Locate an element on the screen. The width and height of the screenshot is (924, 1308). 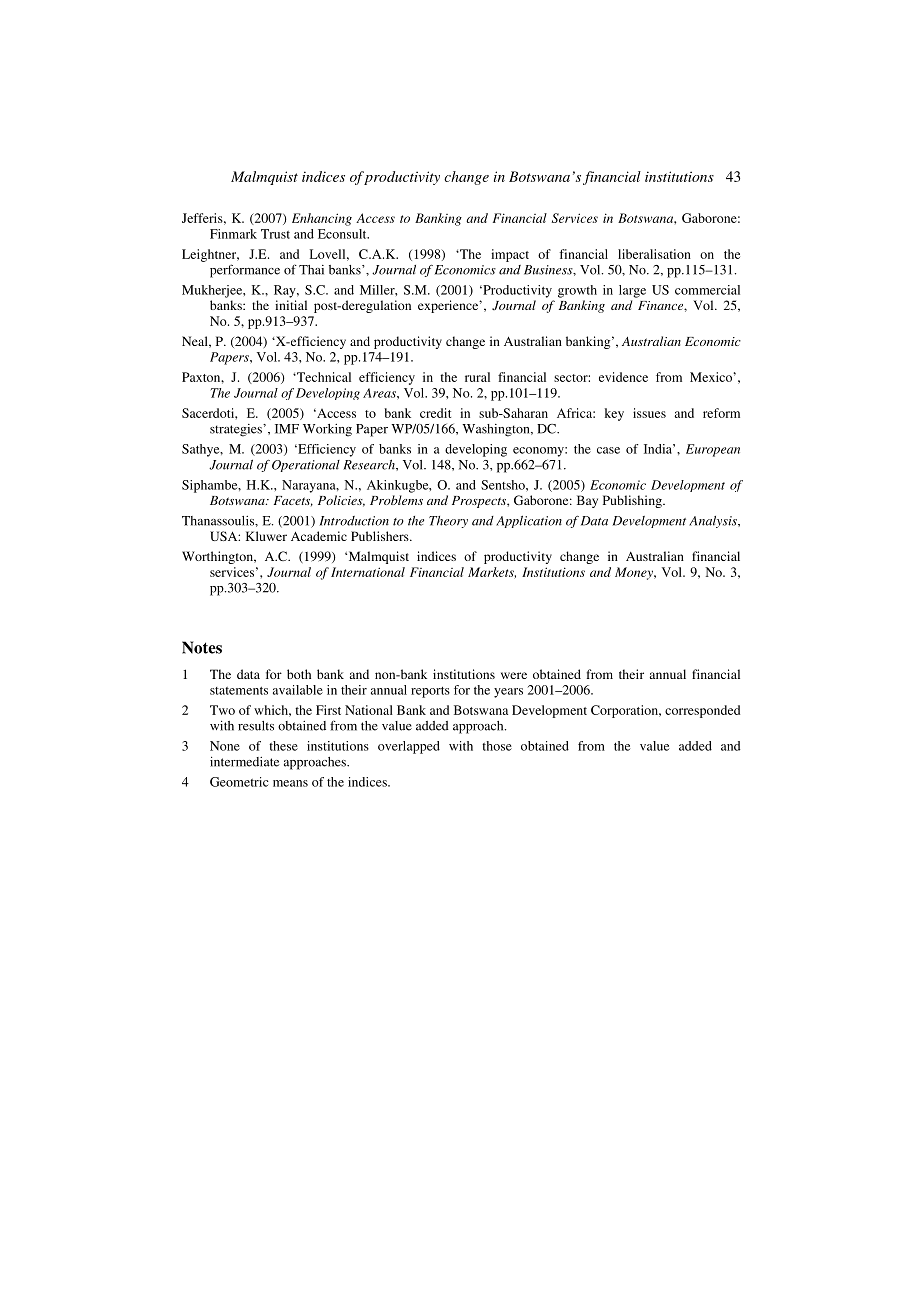
Publishing is located at coordinates (633, 501).
